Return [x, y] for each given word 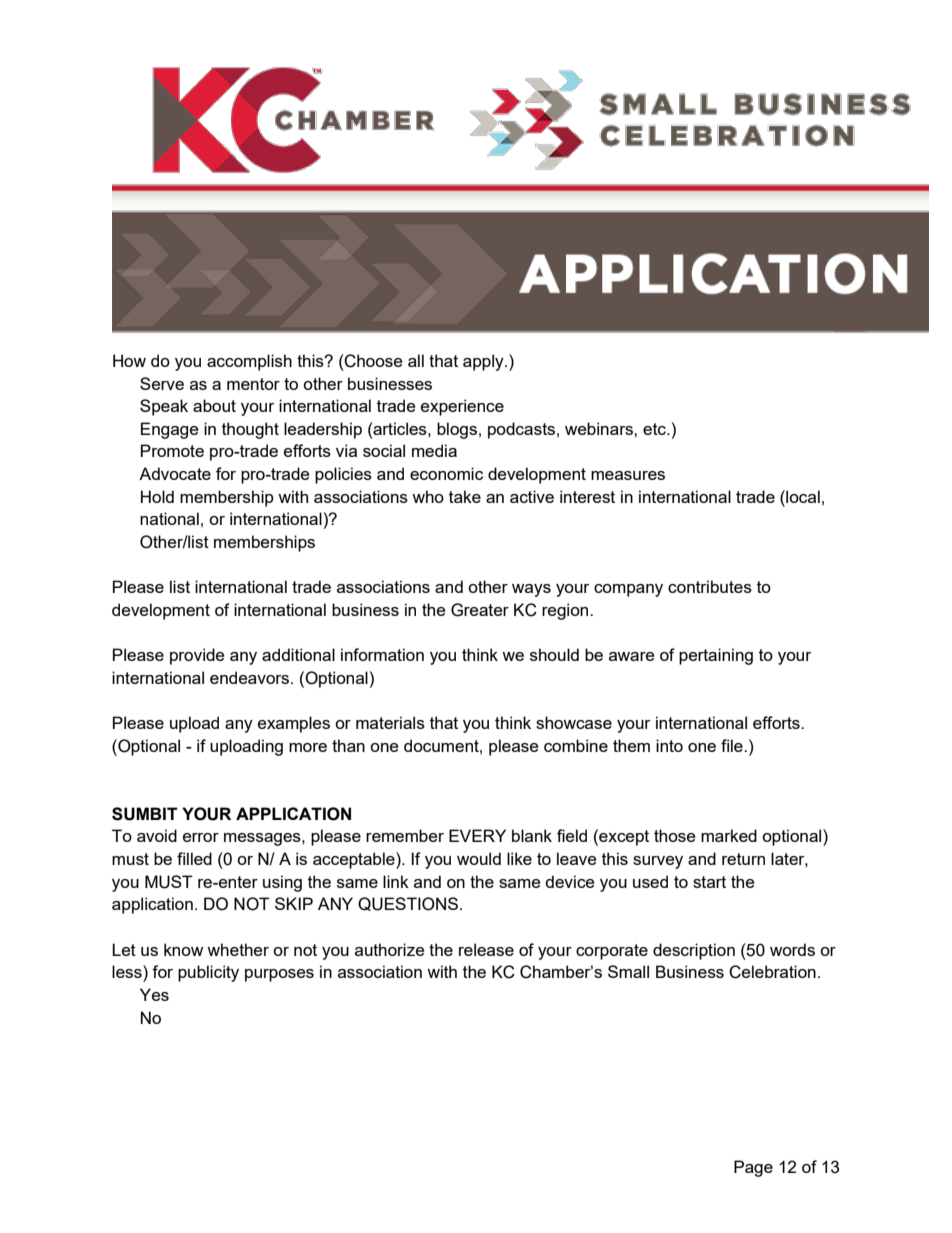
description [694, 951]
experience [462, 407]
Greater [480, 610]
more [308, 747]
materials [390, 722]
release [486, 949]
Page [753, 1168]
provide [197, 656]
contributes [710, 586]
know [183, 949]
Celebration [772, 972]
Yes [154, 994]
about [214, 405]
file [733, 745]
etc [655, 429]
